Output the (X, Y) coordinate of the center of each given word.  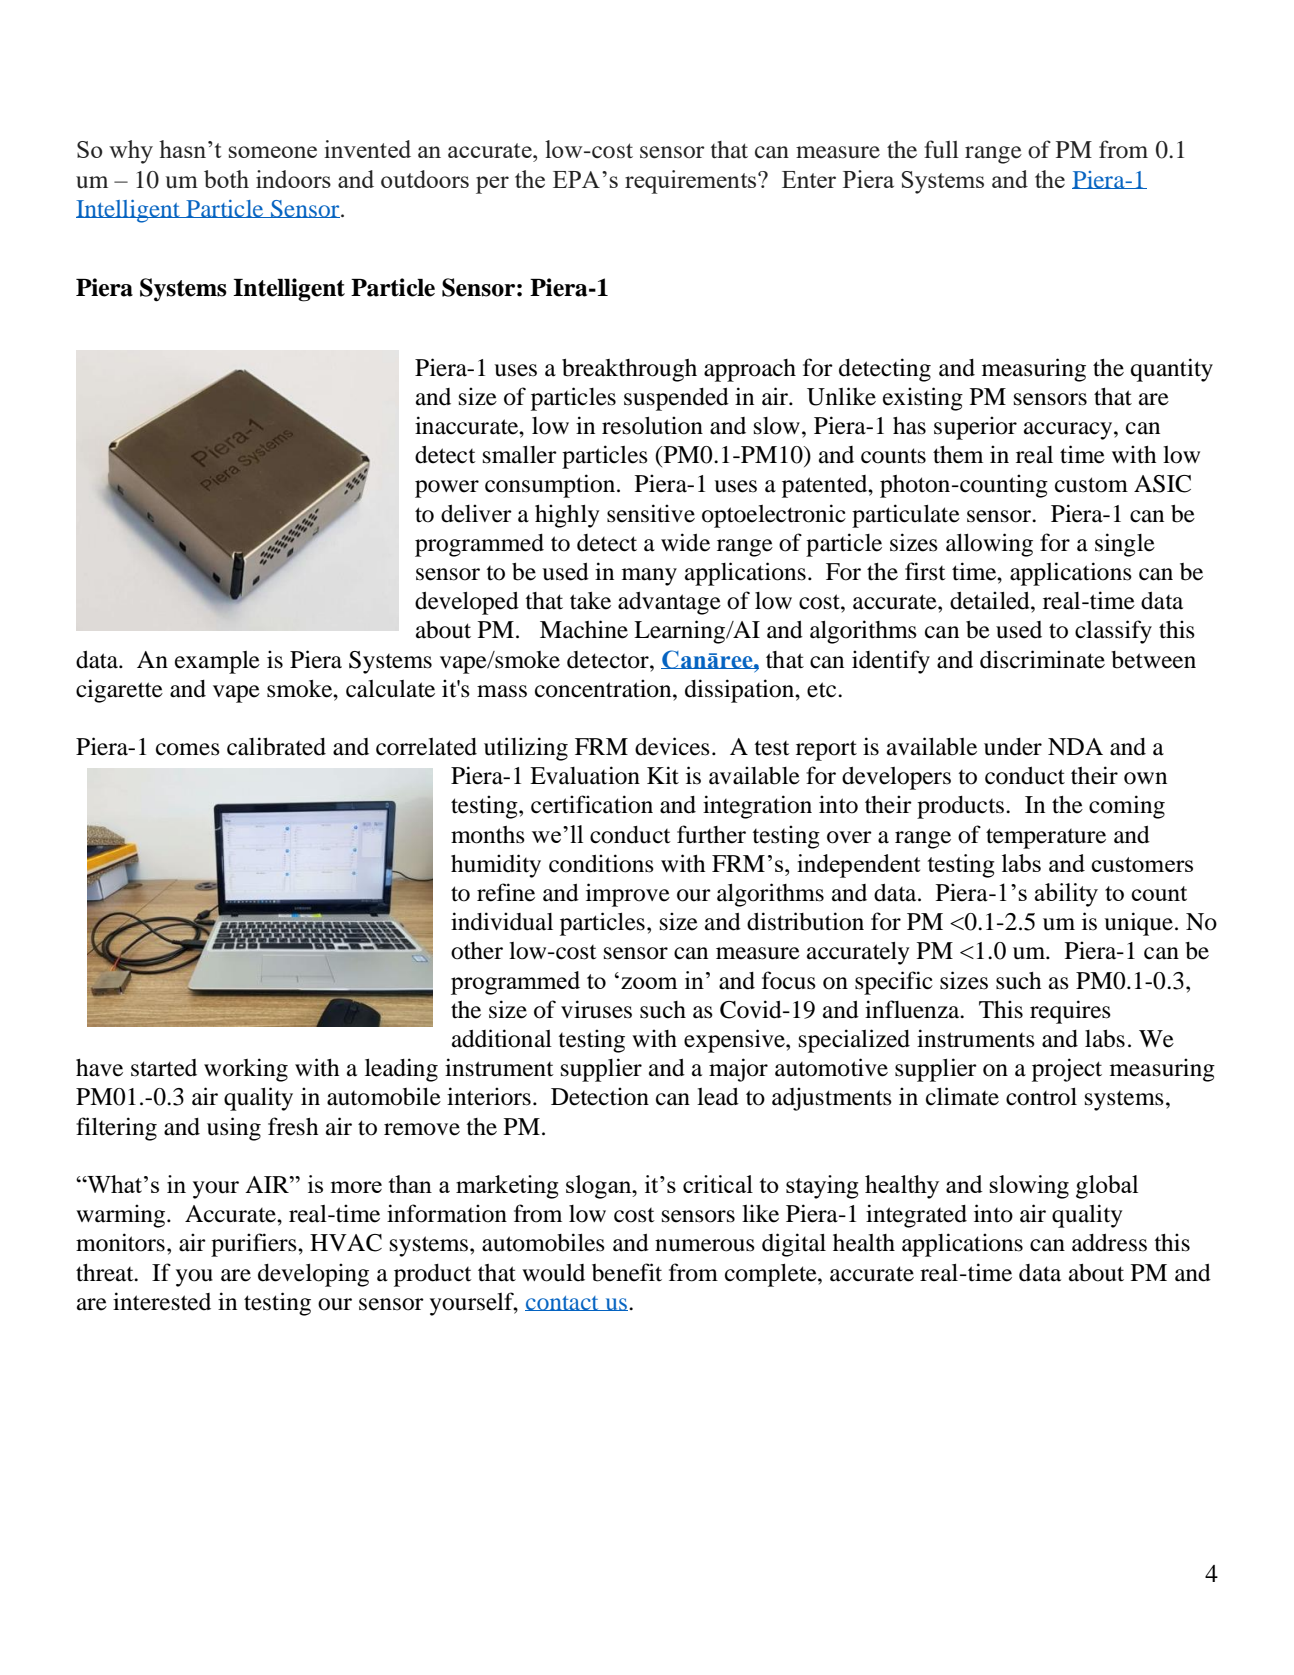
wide (685, 542)
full (941, 149)
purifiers (255, 1245)
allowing (989, 545)
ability (1066, 895)
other (477, 951)
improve (628, 895)
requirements (692, 182)
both (226, 179)
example (217, 662)
